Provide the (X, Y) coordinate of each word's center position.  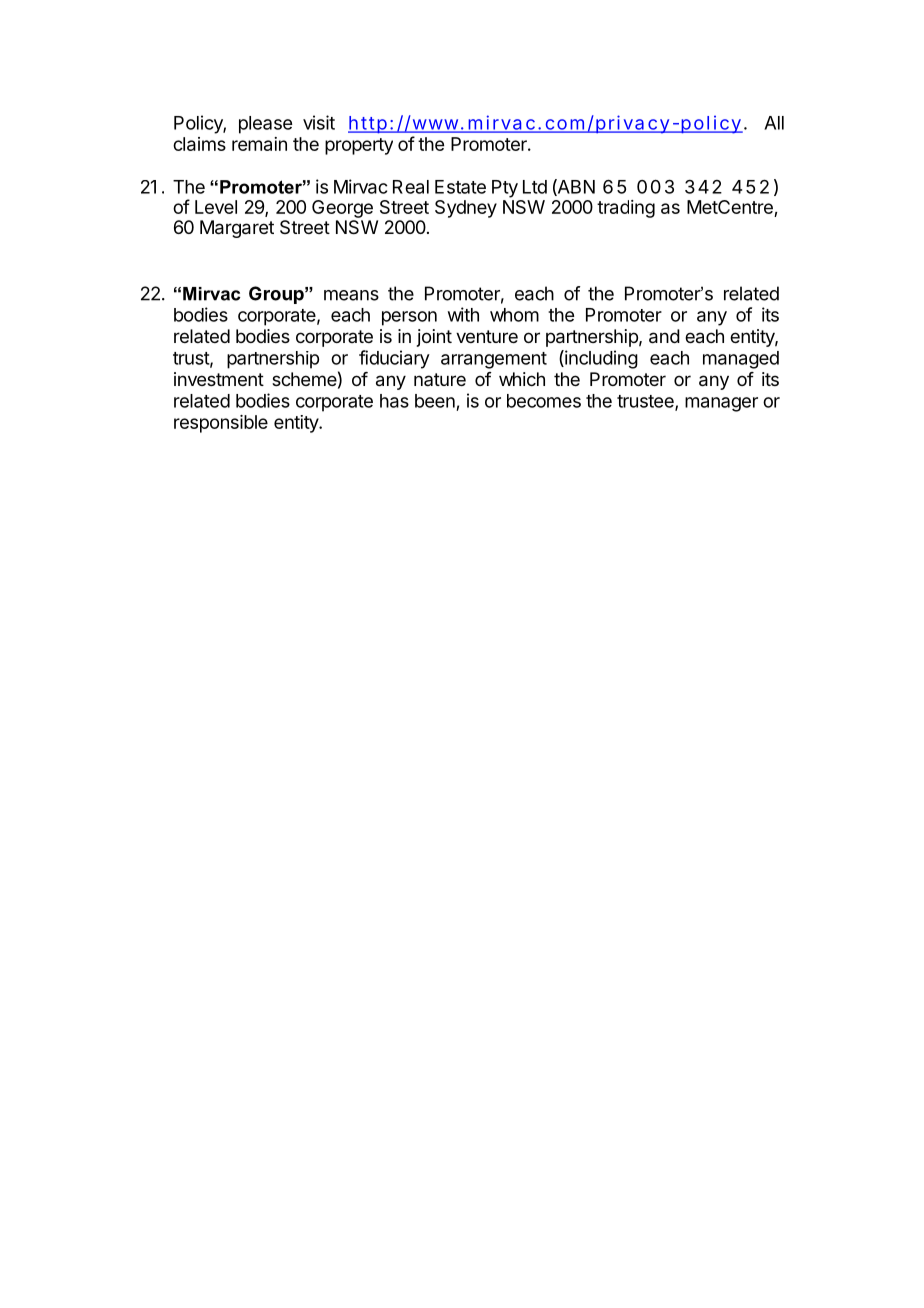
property (359, 146)
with (463, 314)
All (774, 123)
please (265, 125)
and (664, 336)
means (351, 295)
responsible (221, 424)
